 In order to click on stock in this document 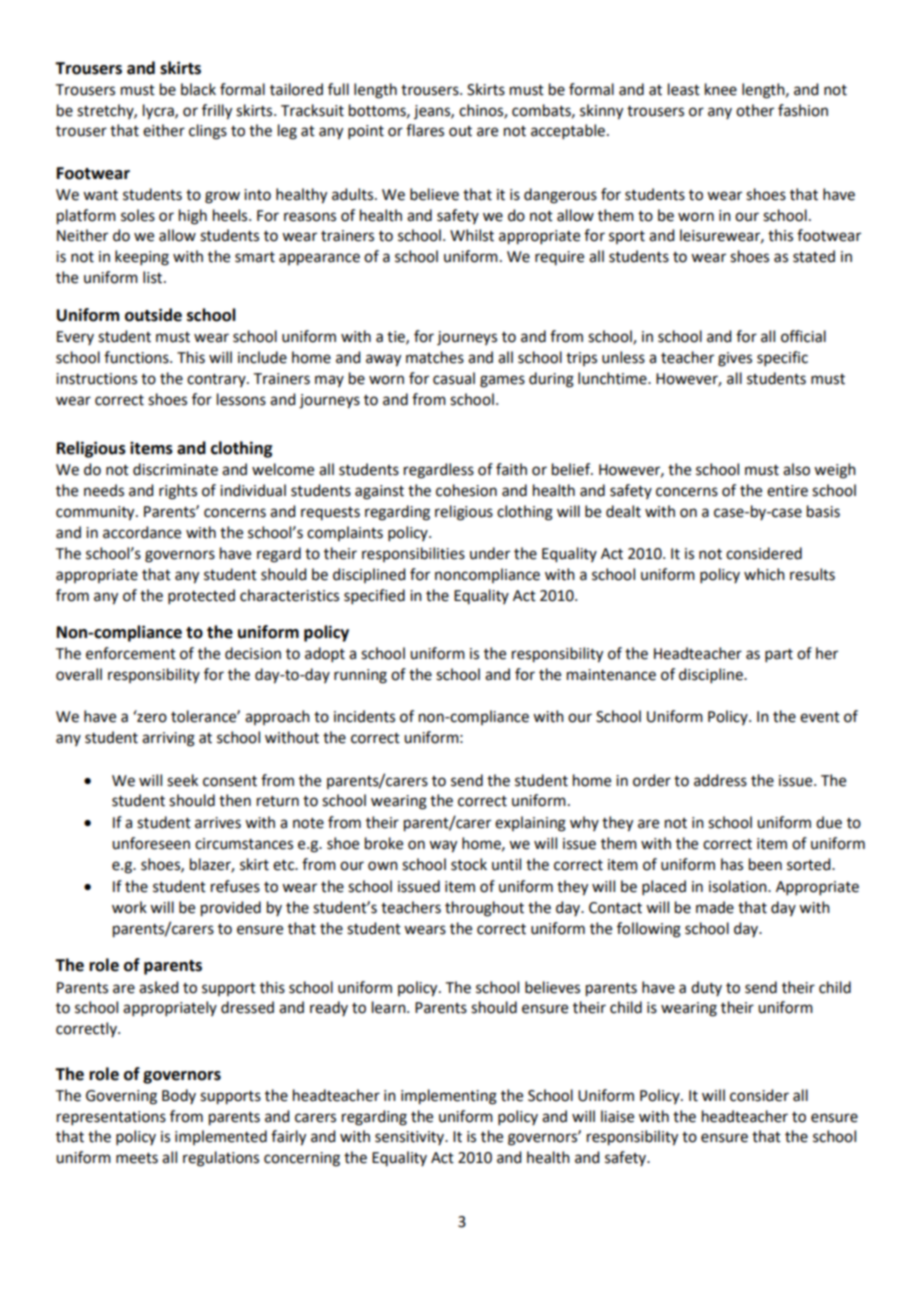, I will do `click(469, 864)`.
